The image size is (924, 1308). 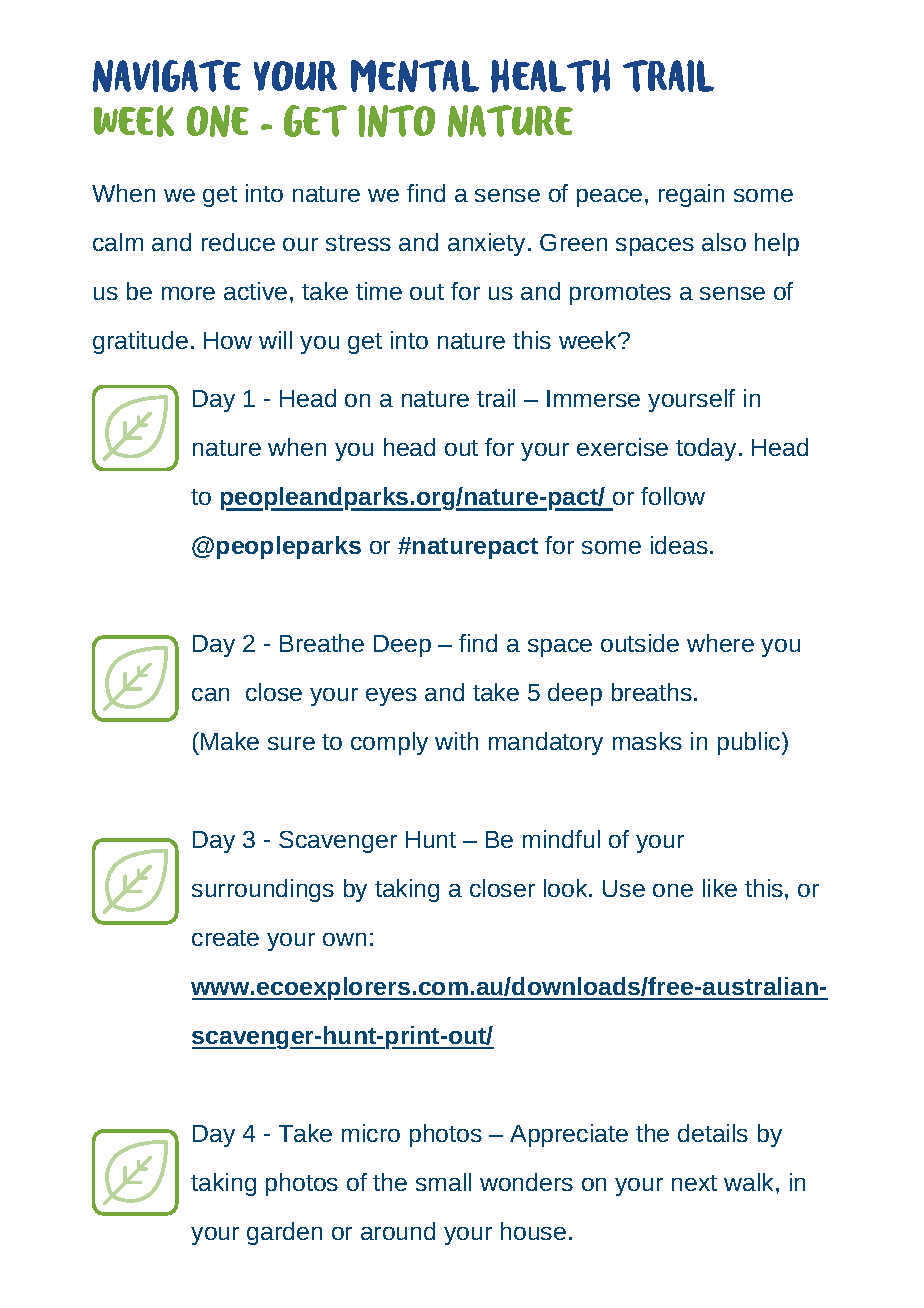 What do you see at coordinates (210, 694) in the screenshot?
I see `can` at bounding box center [210, 694].
